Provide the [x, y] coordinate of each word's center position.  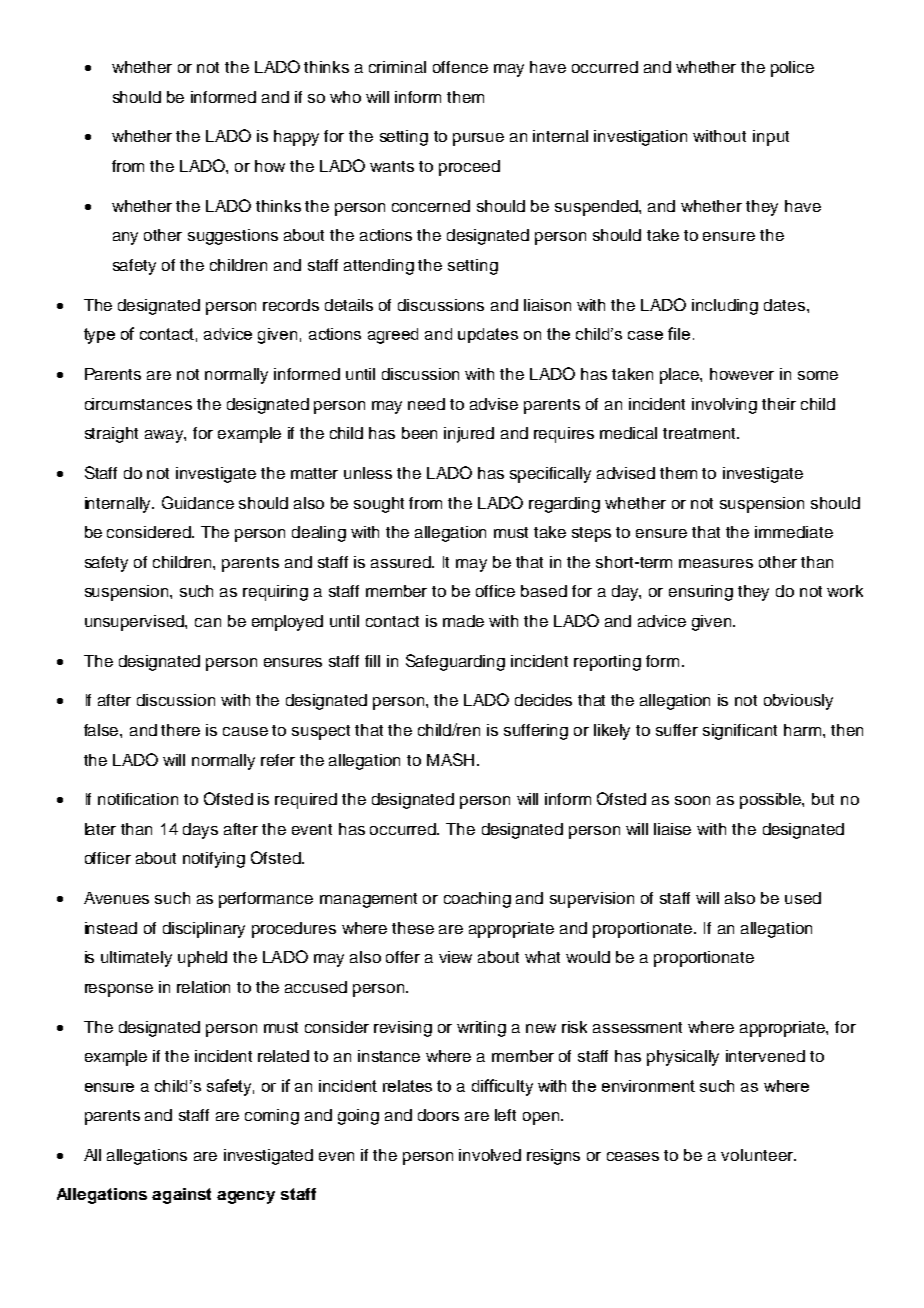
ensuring [701, 593]
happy [296, 138]
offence [460, 67]
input [771, 138]
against [181, 1196]
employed [287, 623]
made [463, 621]
